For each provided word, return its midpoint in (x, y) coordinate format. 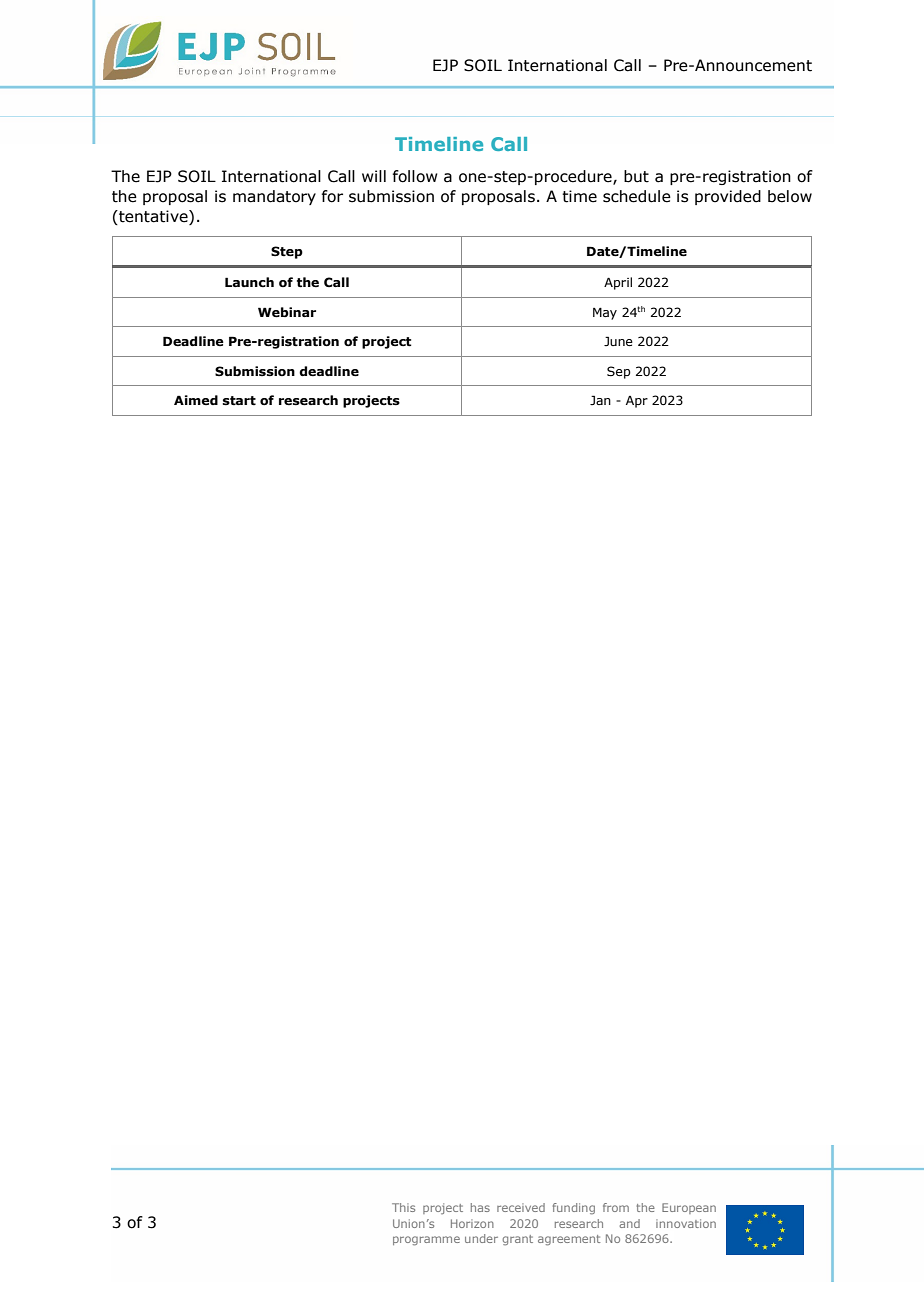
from (616, 1207)
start (239, 401)
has (480, 1207)
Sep (619, 372)
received (521, 1207)
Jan (600, 400)
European (689, 1208)
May (605, 313)
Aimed (196, 400)
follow (415, 176)
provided (728, 197)
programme (426, 1241)
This (403, 1207)
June (618, 341)
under (481, 1238)
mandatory (274, 197)
